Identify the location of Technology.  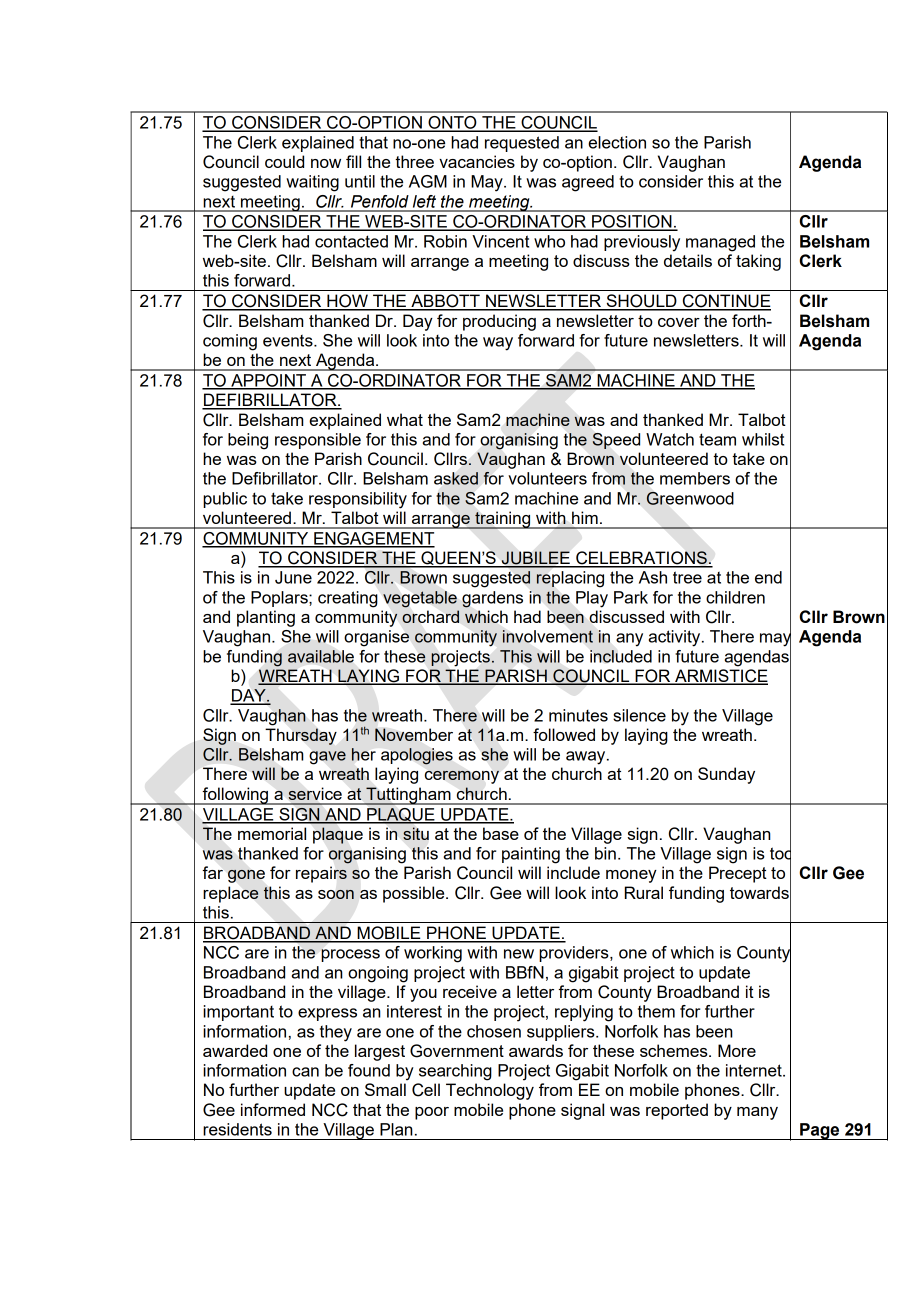
(490, 1091).
